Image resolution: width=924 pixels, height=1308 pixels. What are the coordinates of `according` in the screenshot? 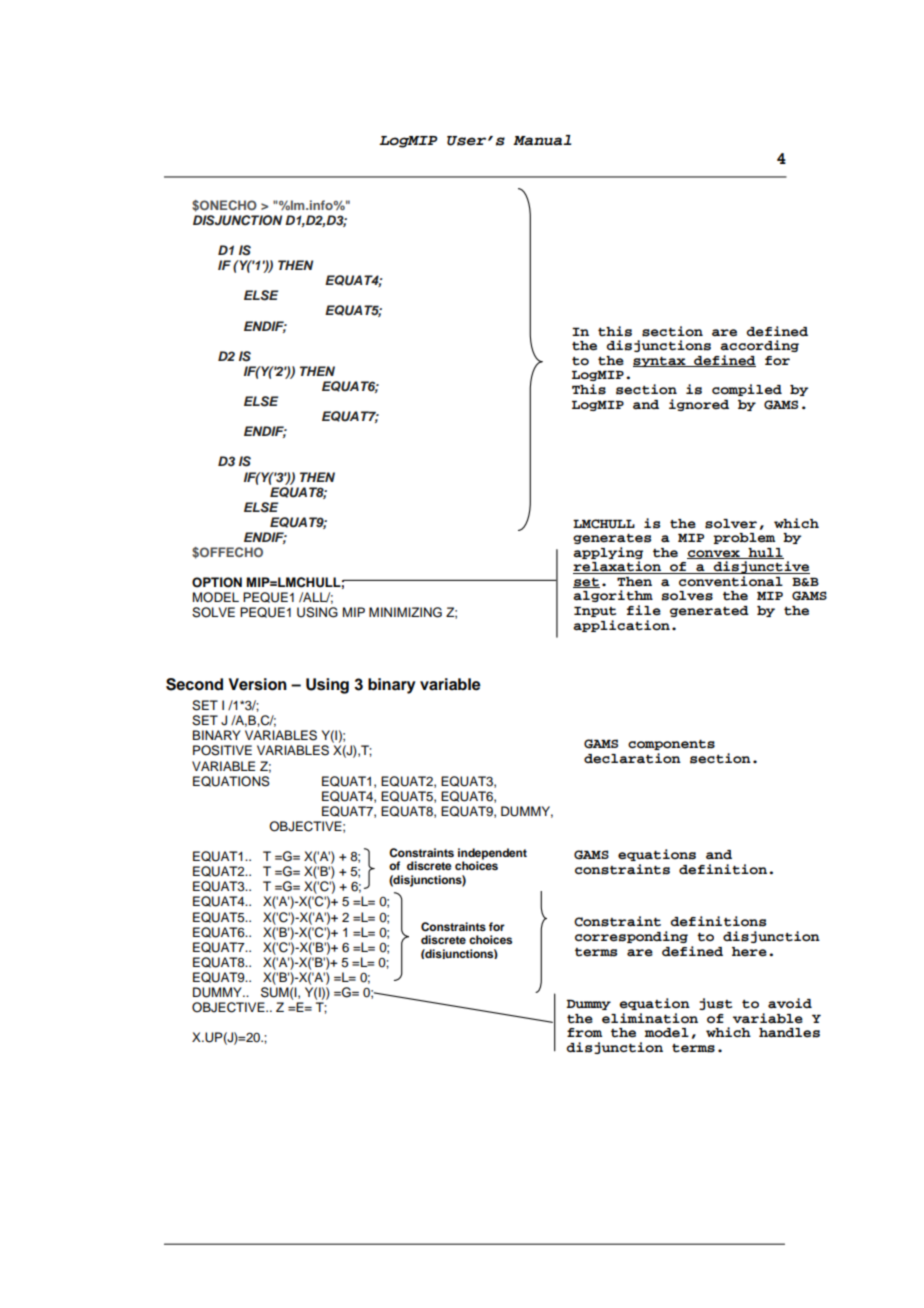 It's located at (759, 346).
